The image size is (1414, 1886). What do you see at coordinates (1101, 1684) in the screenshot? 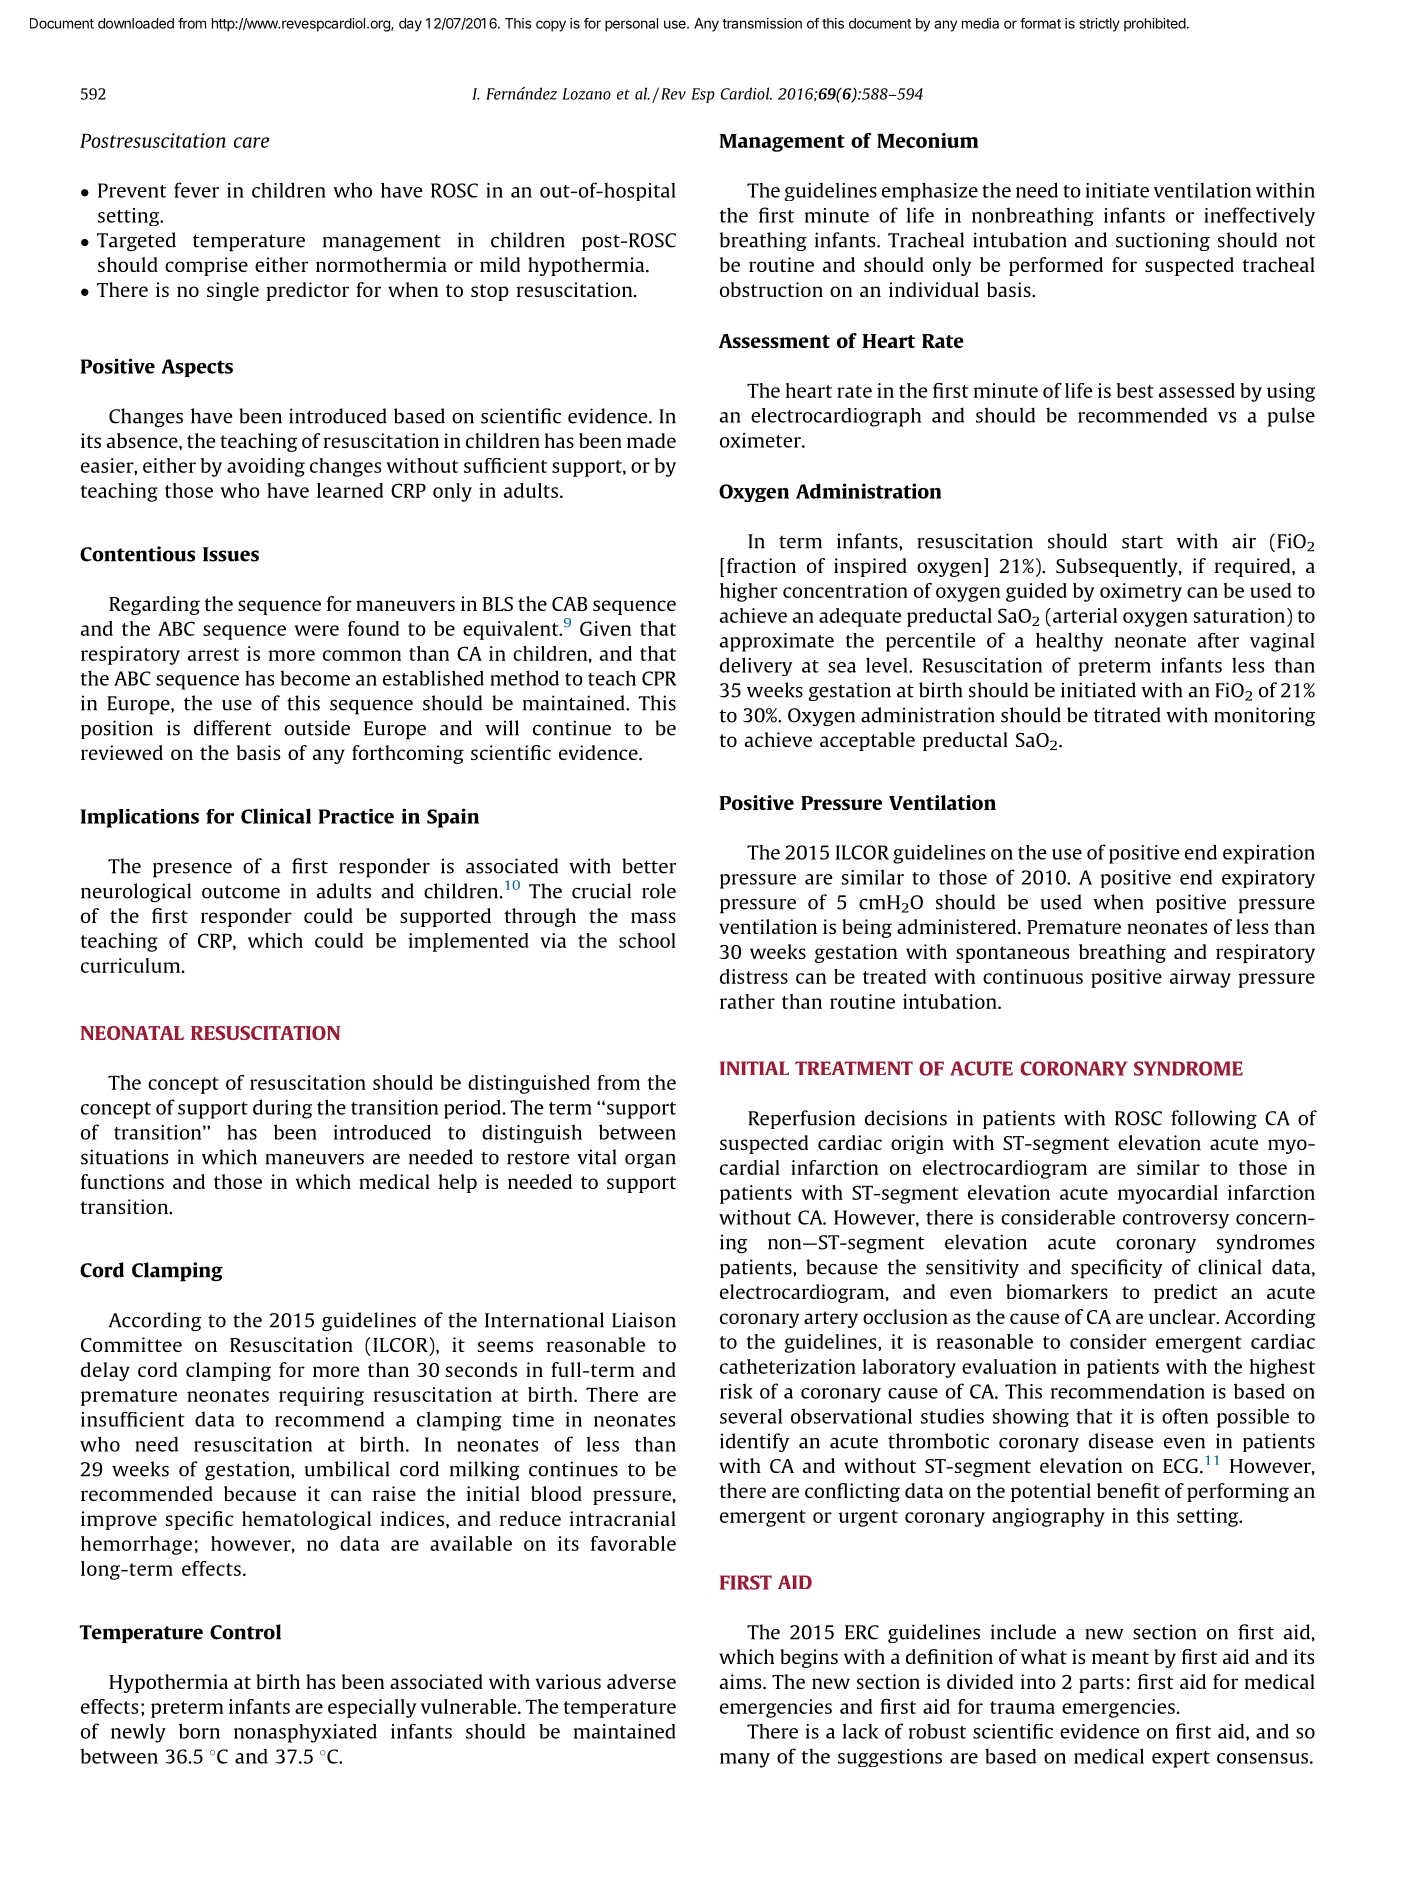
I see `parts` at bounding box center [1101, 1684].
